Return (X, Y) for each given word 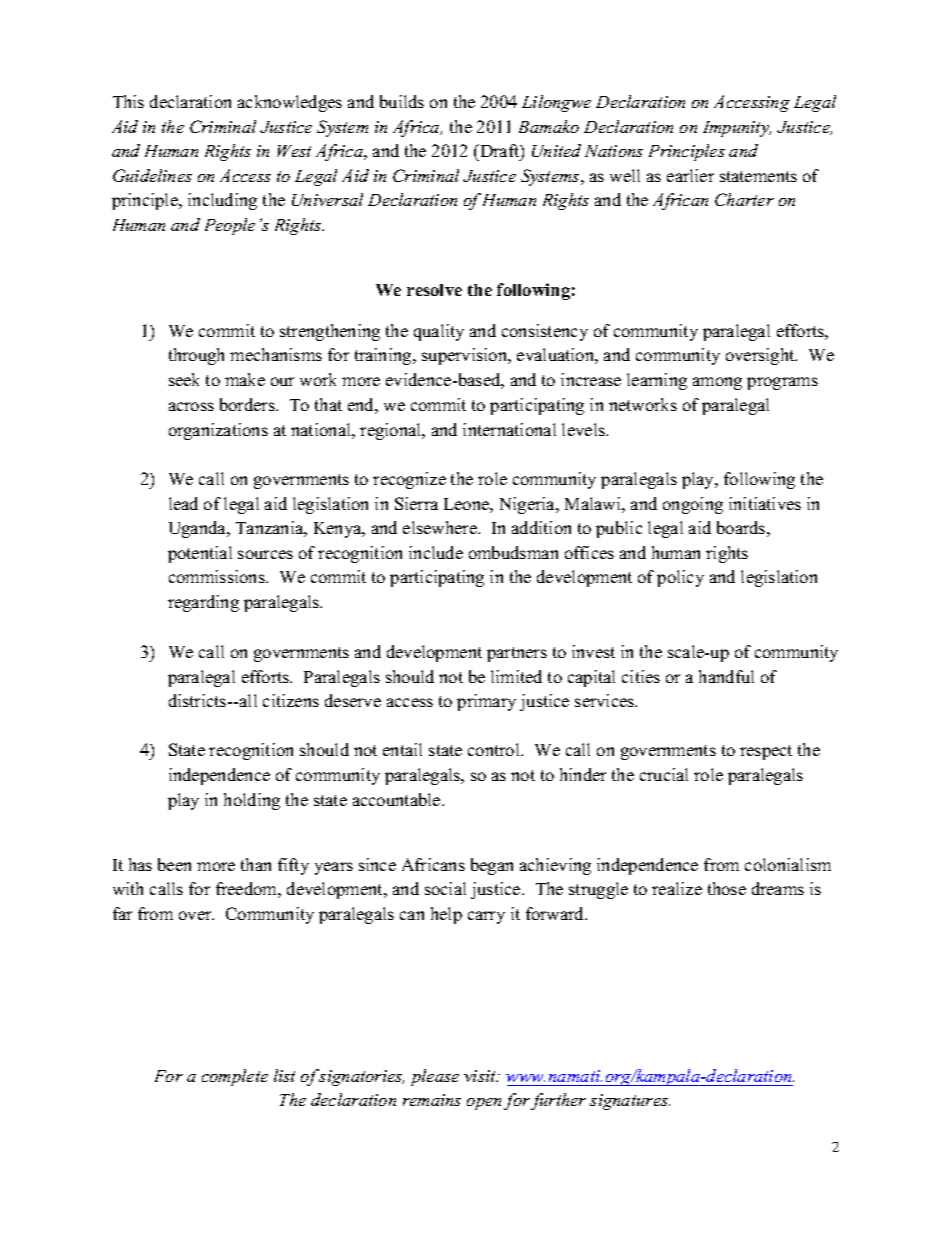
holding (252, 801)
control (495, 749)
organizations (218, 431)
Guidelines (152, 175)
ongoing (693, 505)
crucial (664, 774)
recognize (409, 480)
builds (402, 101)
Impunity (737, 129)
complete (235, 1077)
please (435, 1077)
